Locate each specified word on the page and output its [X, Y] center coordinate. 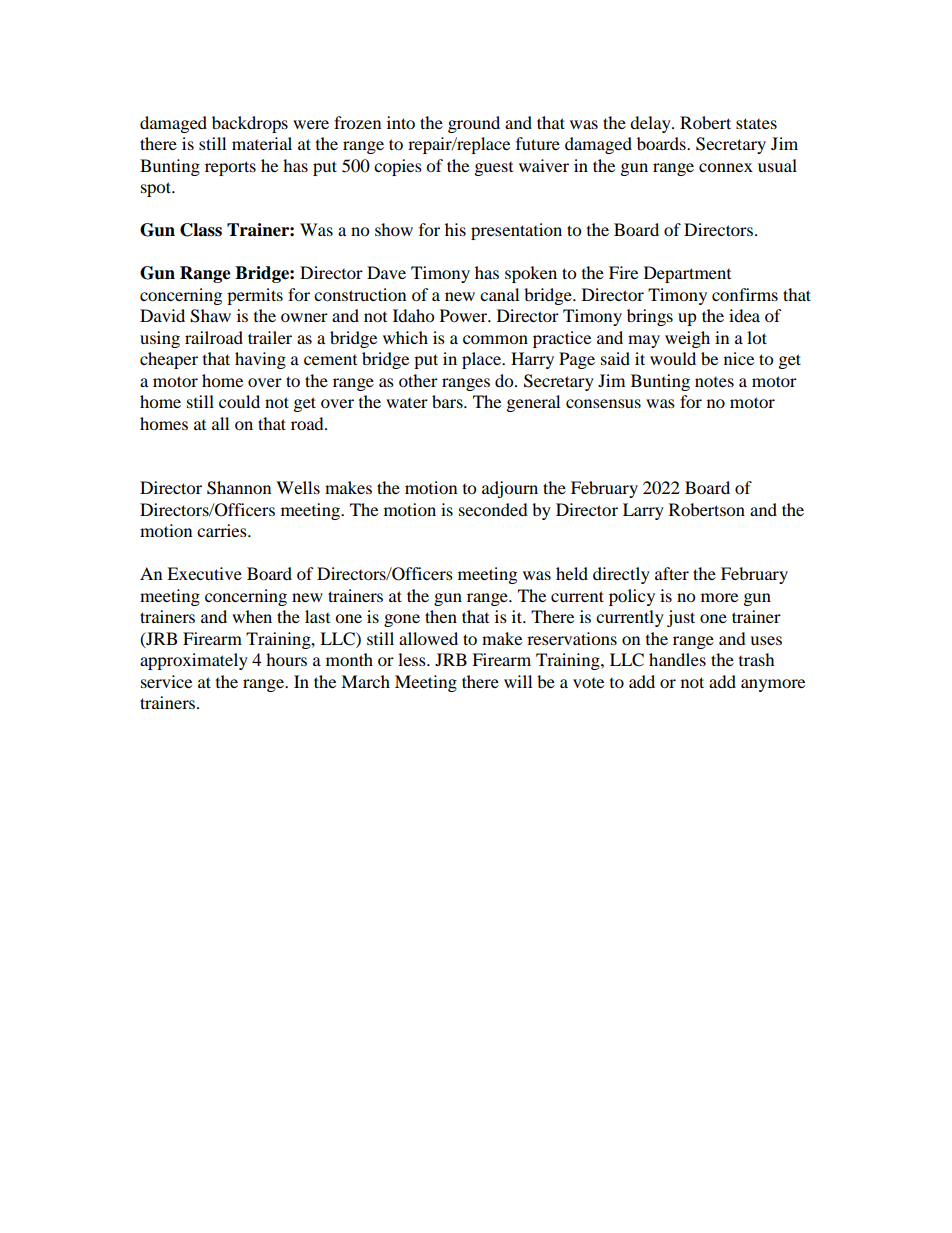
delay [651, 124]
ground [474, 124]
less [413, 659]
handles [677, 659]
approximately [194, 661]
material [262, 143]
